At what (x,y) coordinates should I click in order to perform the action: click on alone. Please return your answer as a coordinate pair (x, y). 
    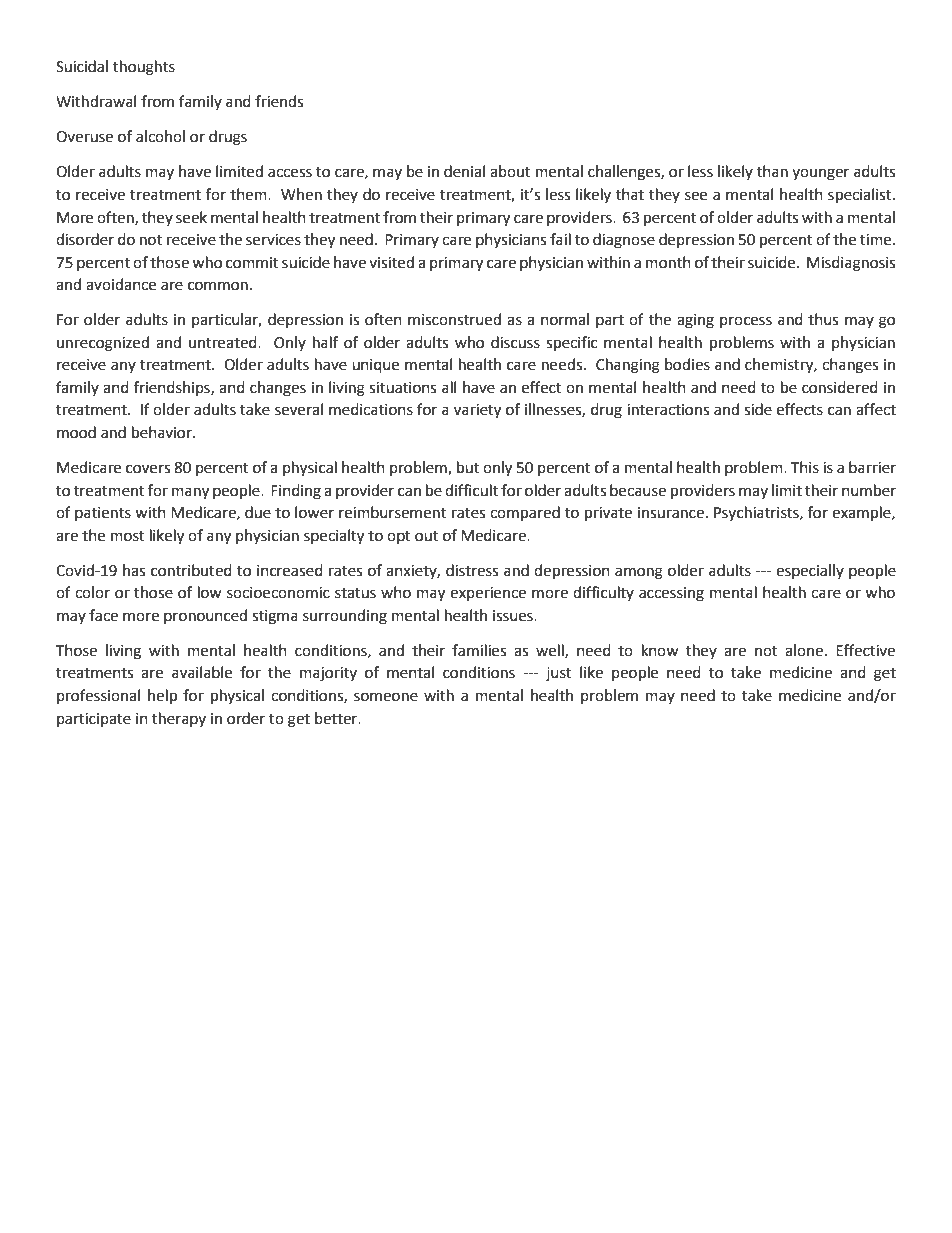
    Looking at the image, I should click on (804, 650).
